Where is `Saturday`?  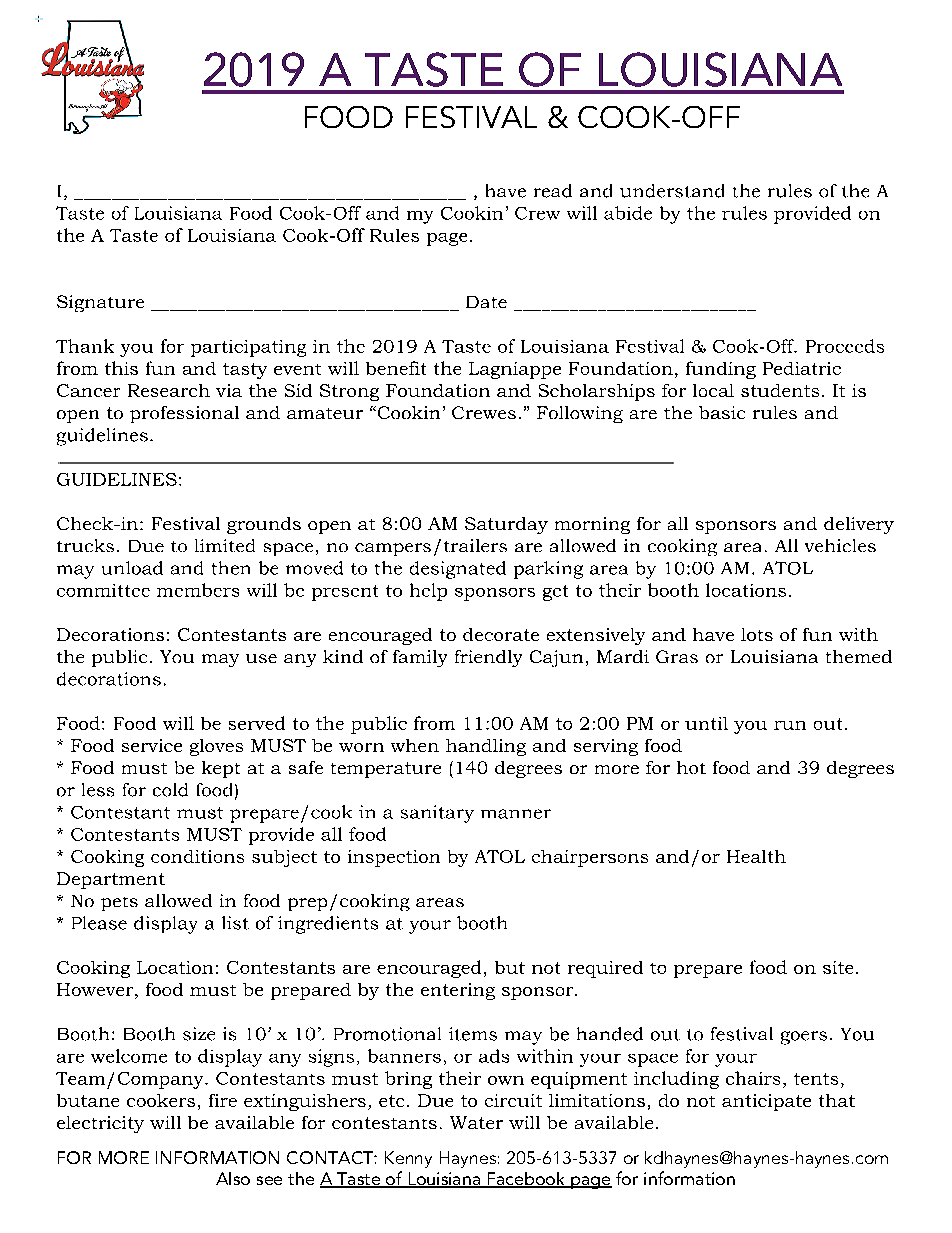 Saturday is located at coordinates (506, 525).
